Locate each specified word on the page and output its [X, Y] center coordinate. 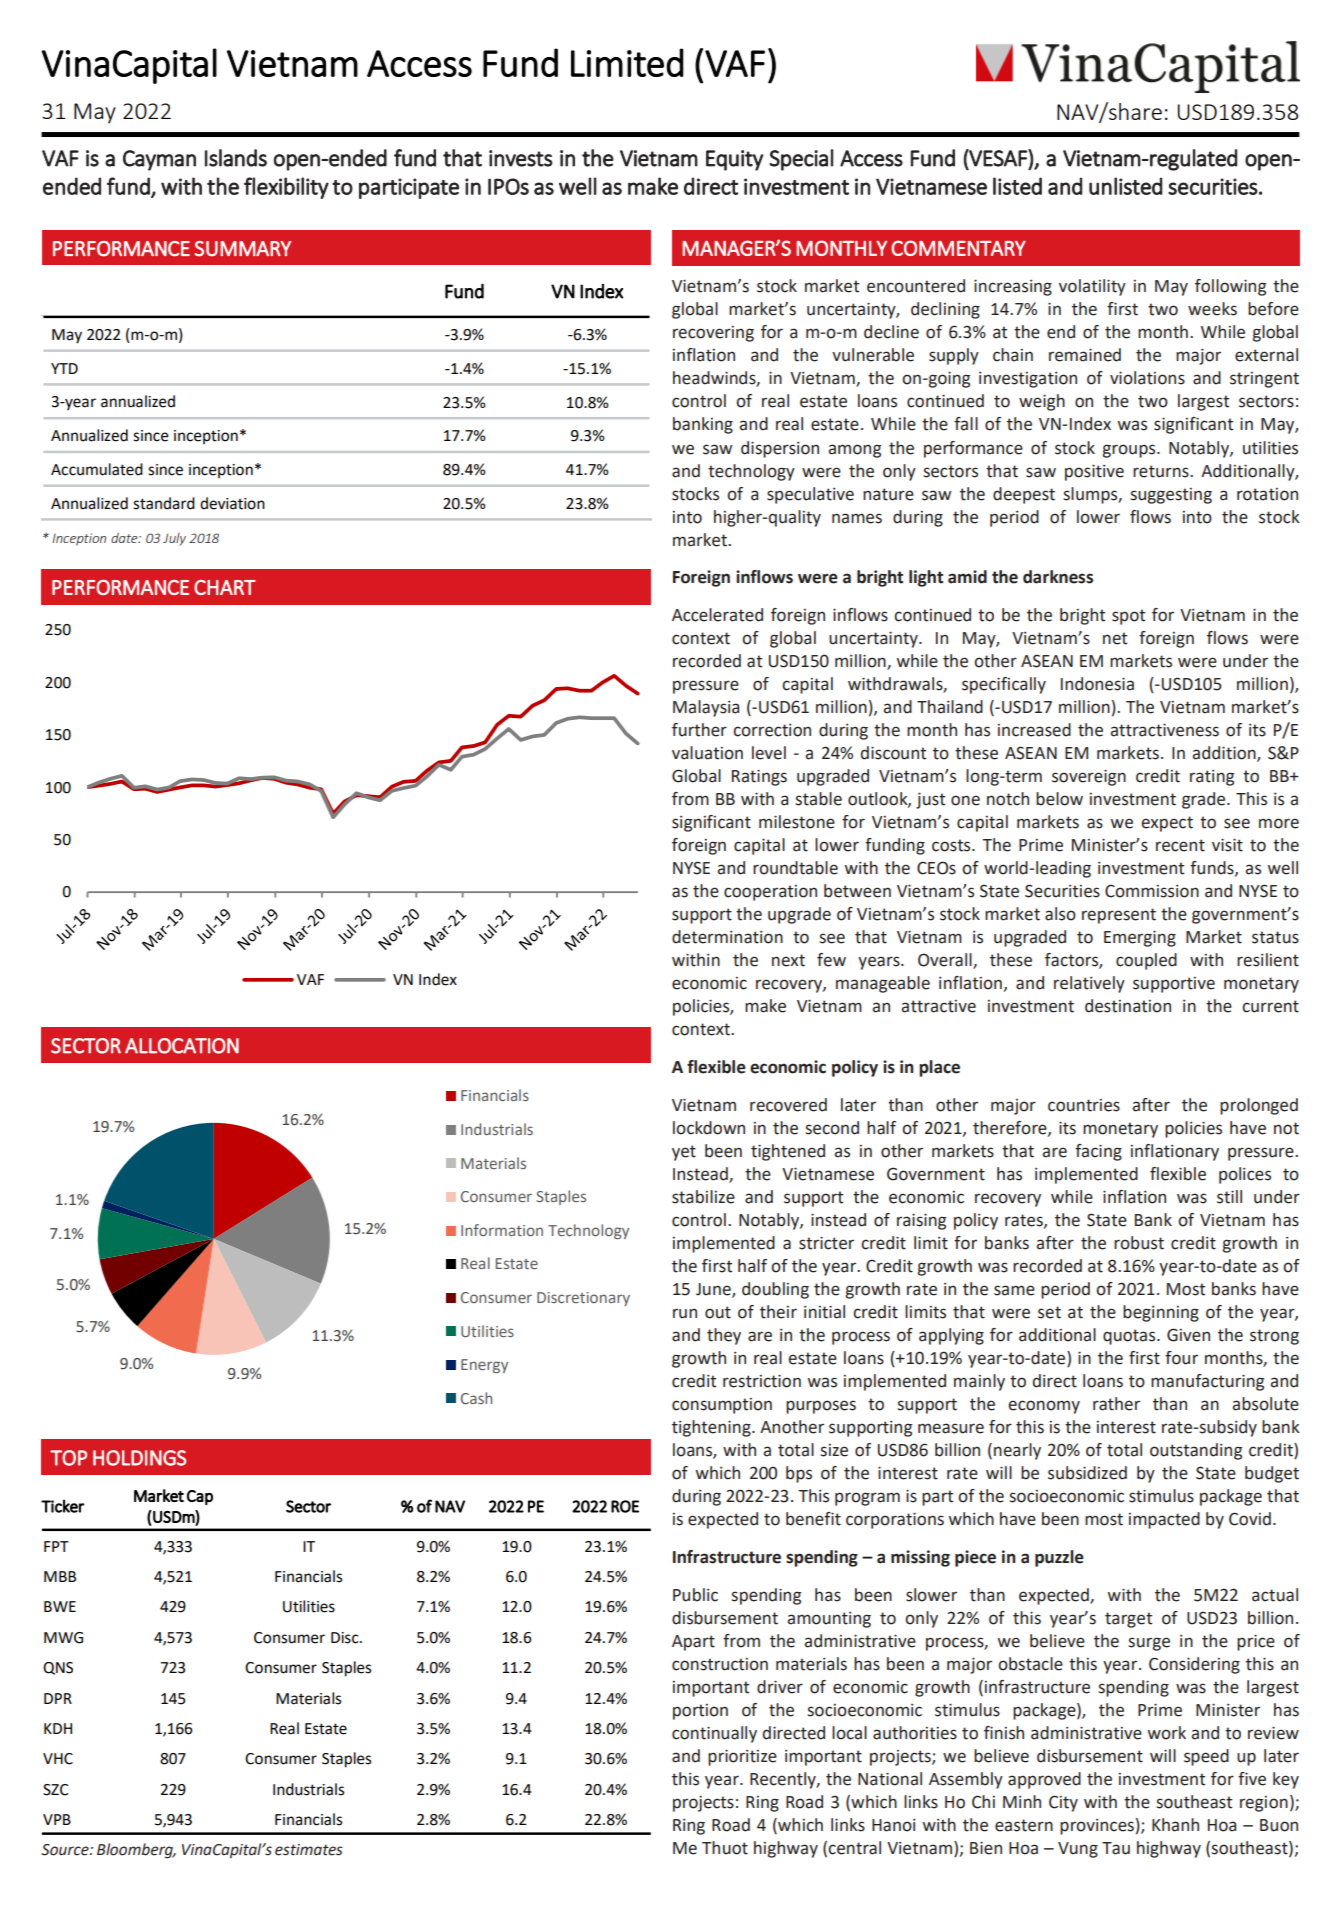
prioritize [742, 1757]
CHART [225, 587]
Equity [734, 160]
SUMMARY [243, 249]
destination [1128, 1006]
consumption [722, 1406]
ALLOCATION [182, 1046]
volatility [1092, 287]
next [788, 960]
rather [1116, 1404]
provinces [1097, 1827]
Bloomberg [136, 1851]
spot [1128, 617]
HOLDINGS [139, 1458]
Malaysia [706, 708]
